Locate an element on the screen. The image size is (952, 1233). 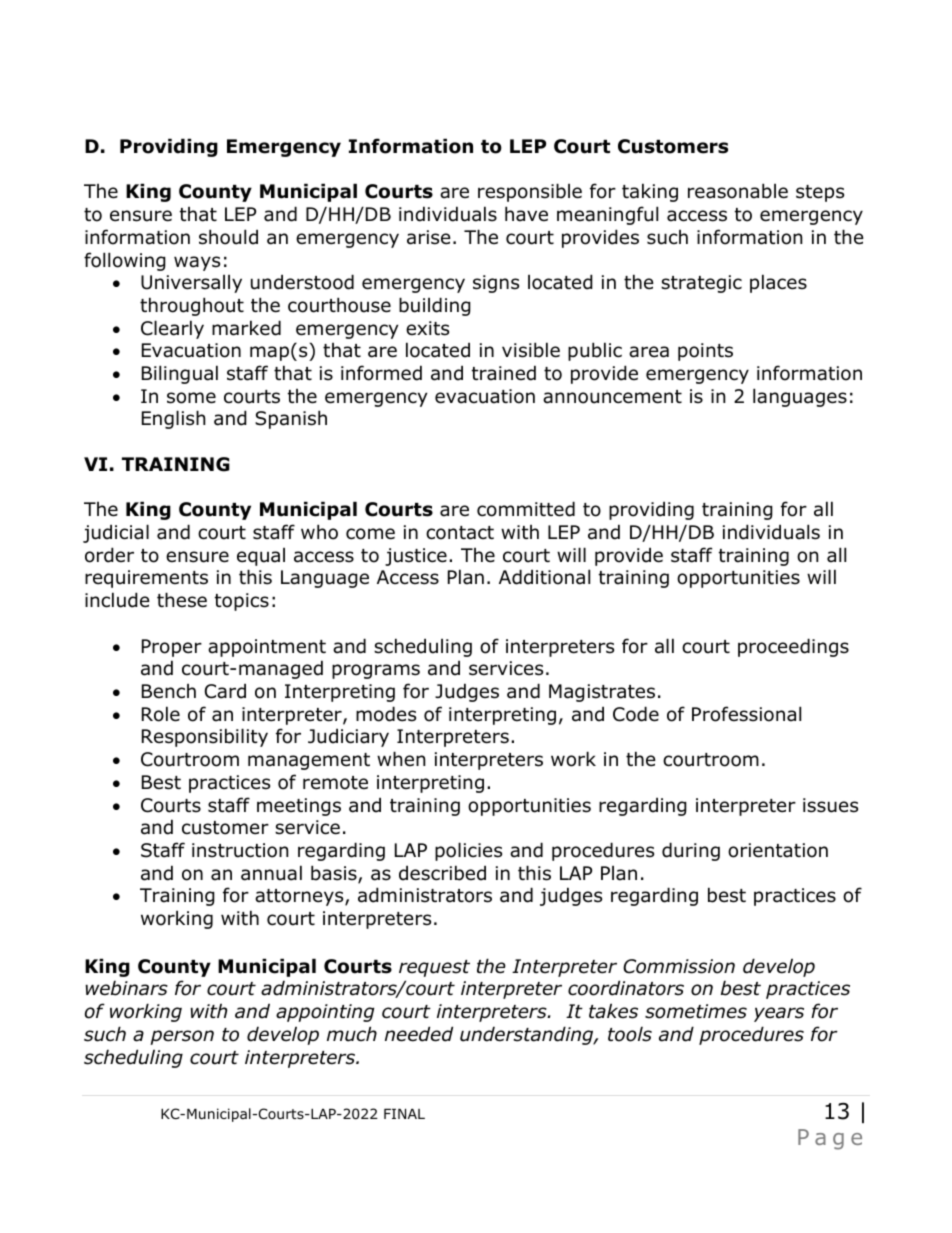
Proper is located at coordinates (172, 648).
